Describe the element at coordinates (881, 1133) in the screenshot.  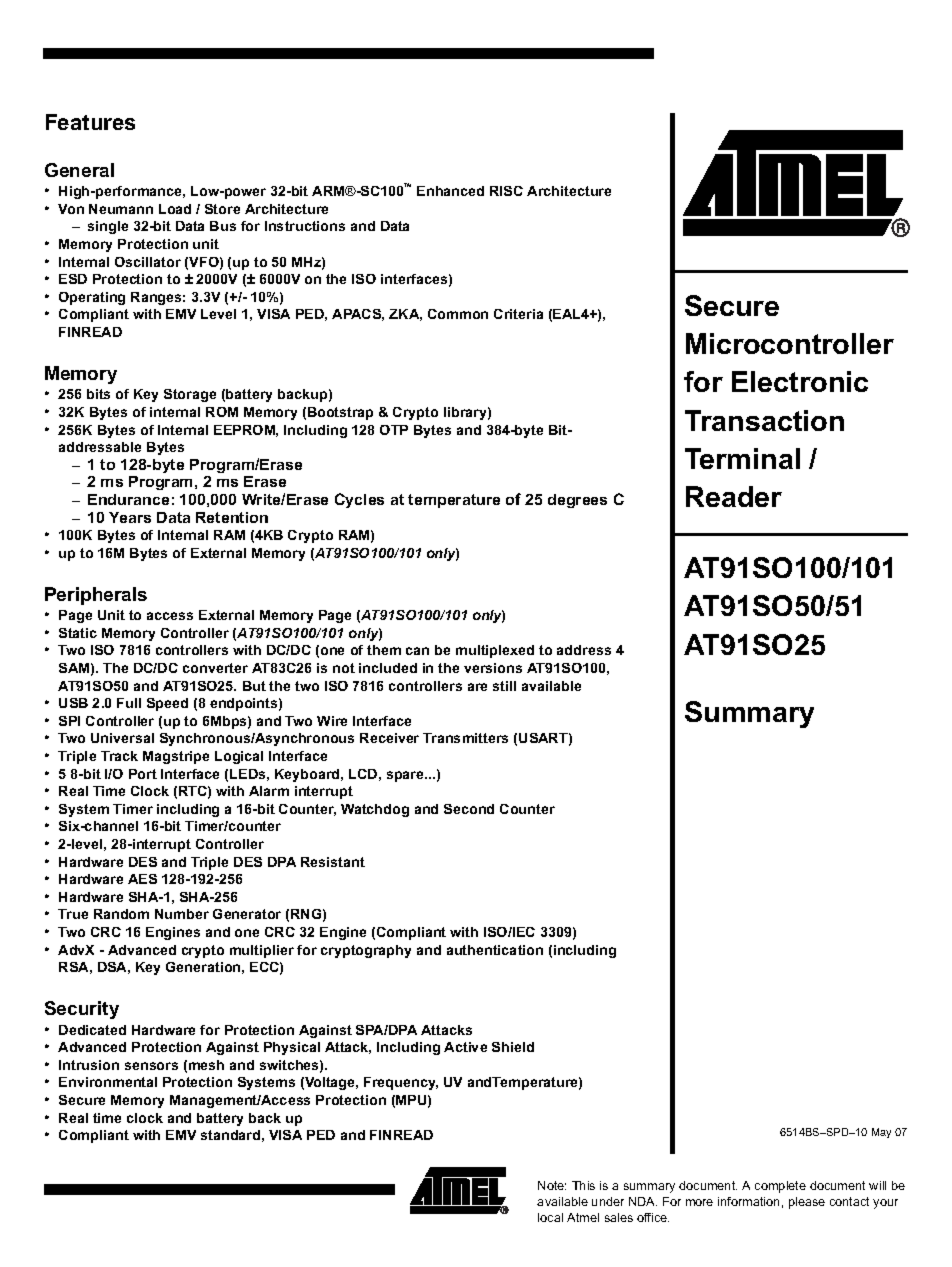
I see `May` at that location.
